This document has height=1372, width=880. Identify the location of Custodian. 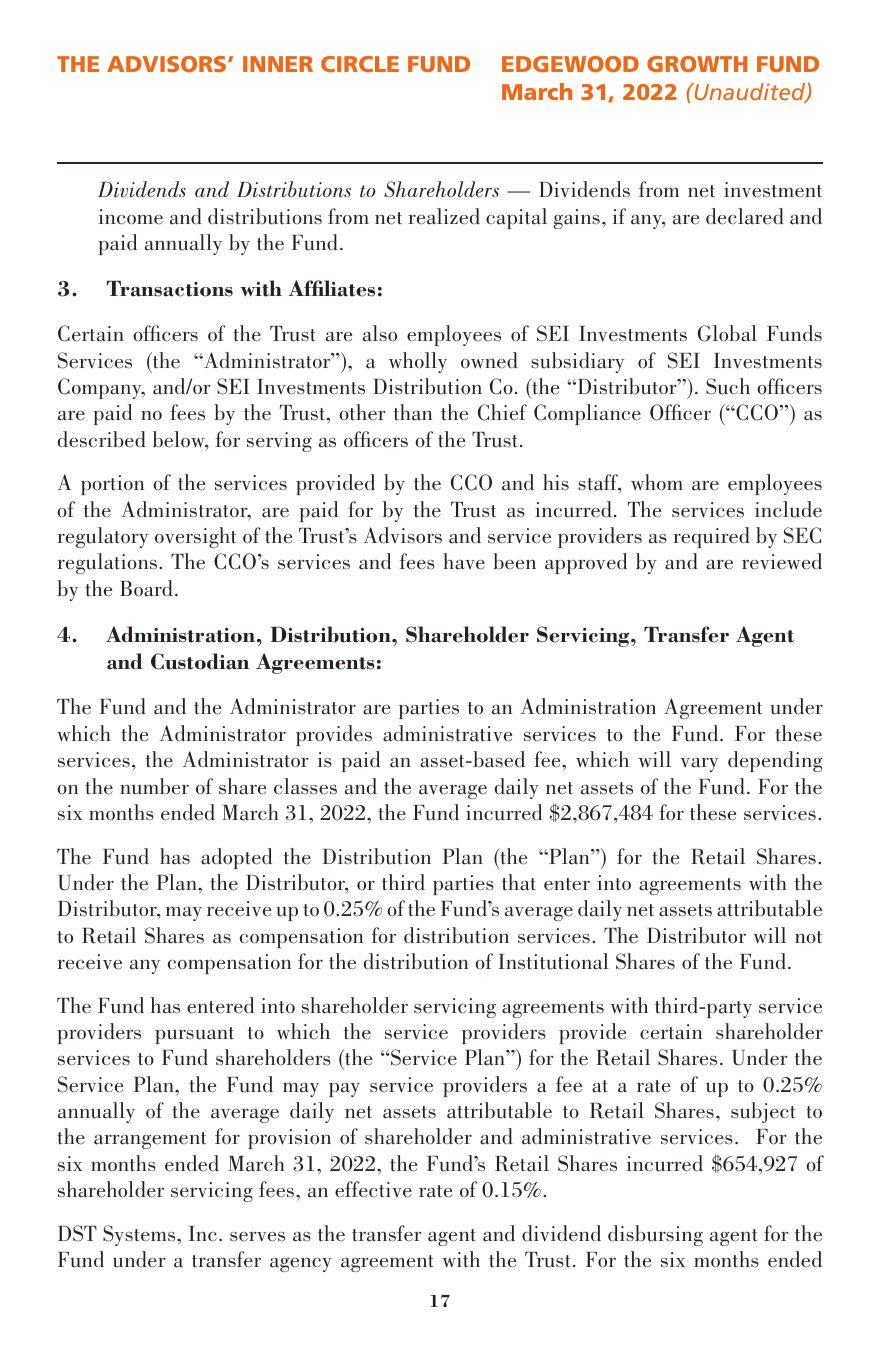
(200, 661).
